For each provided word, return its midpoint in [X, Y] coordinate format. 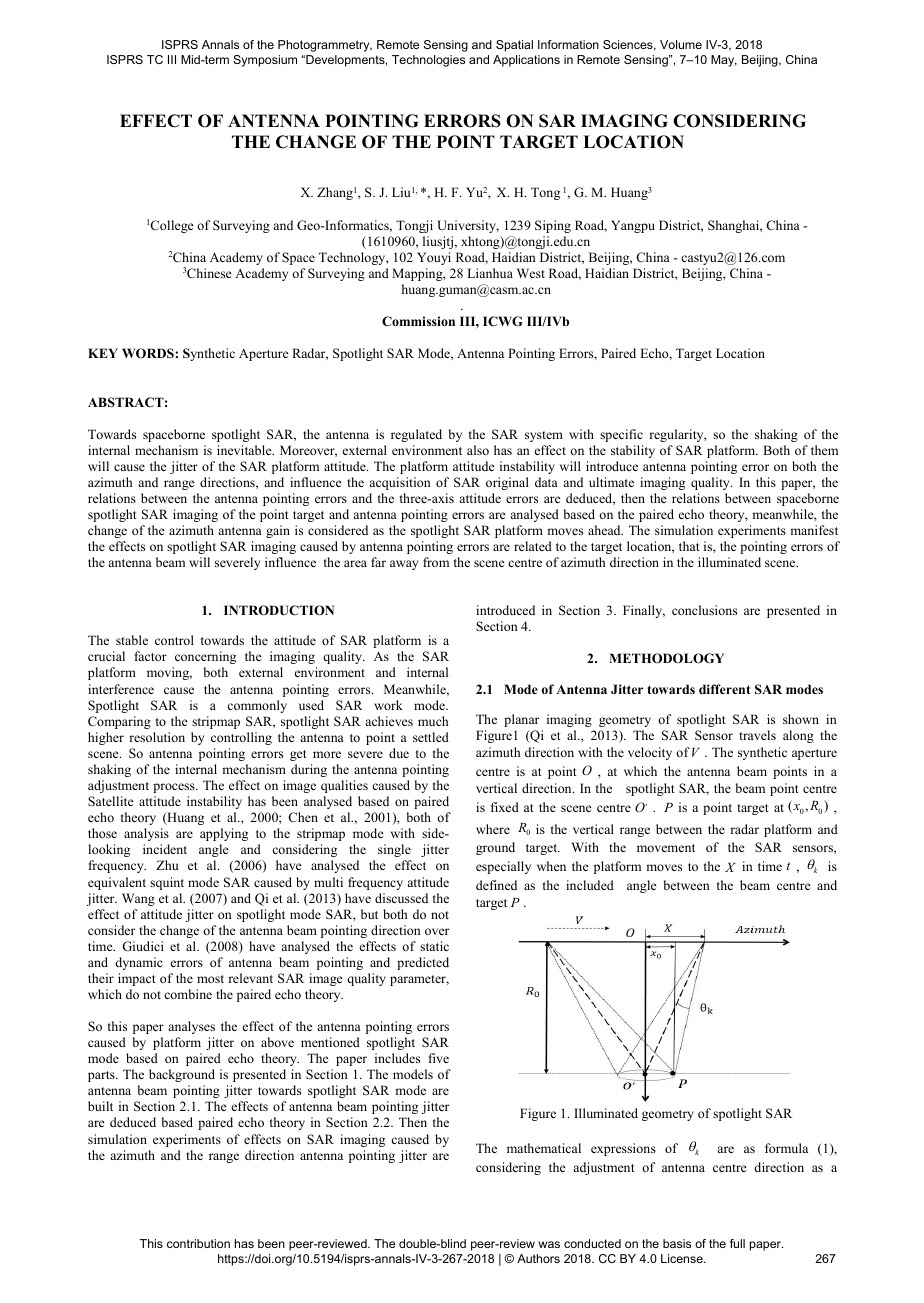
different [725, 689]
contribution [198, 1243]
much [433, 721]
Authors [538, 1258]
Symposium [265, 61]
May [724, 61]
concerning [205, 657]
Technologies [428, 61]
